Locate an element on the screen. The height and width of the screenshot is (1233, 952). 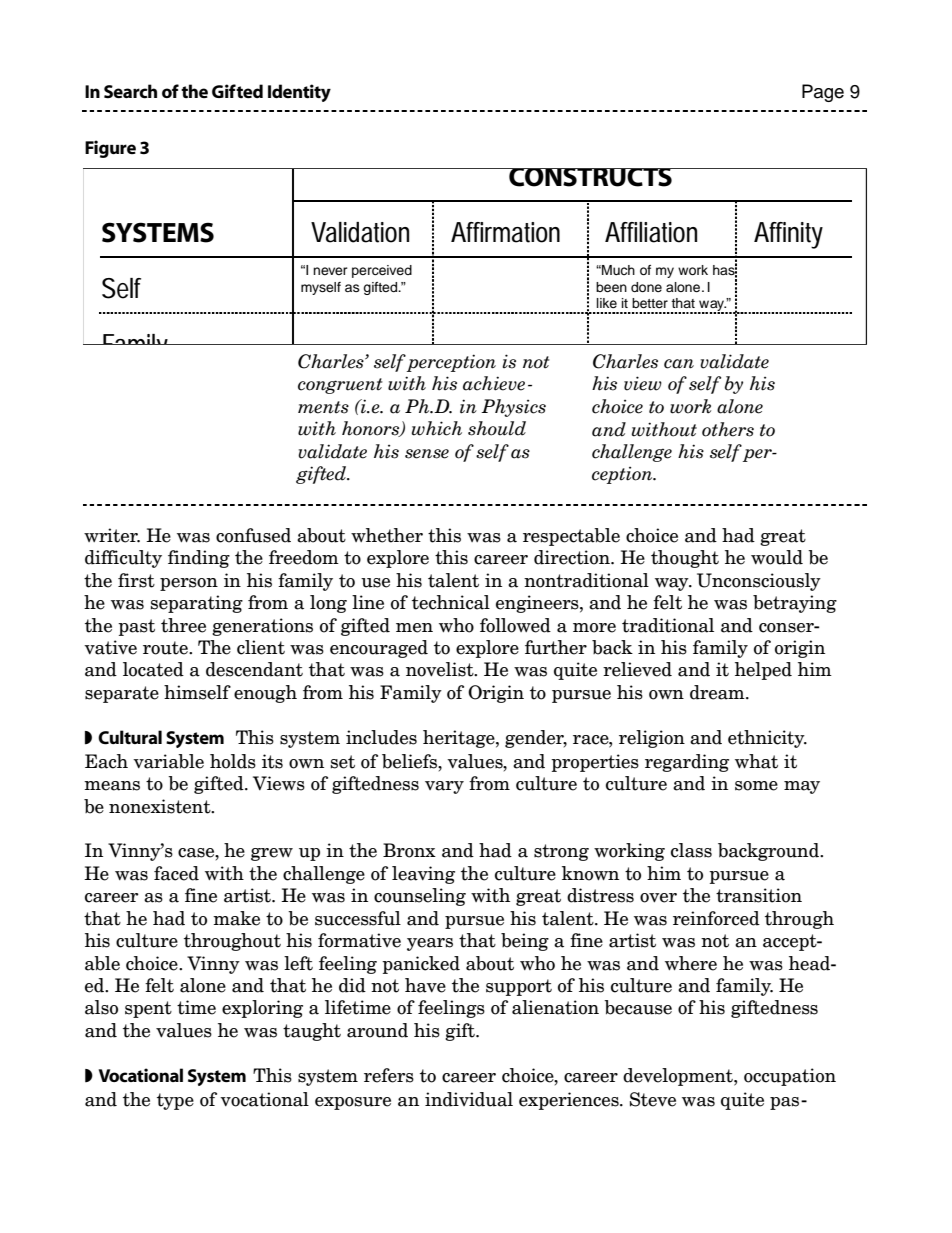
individual is located at coordinates (469, 1099).
